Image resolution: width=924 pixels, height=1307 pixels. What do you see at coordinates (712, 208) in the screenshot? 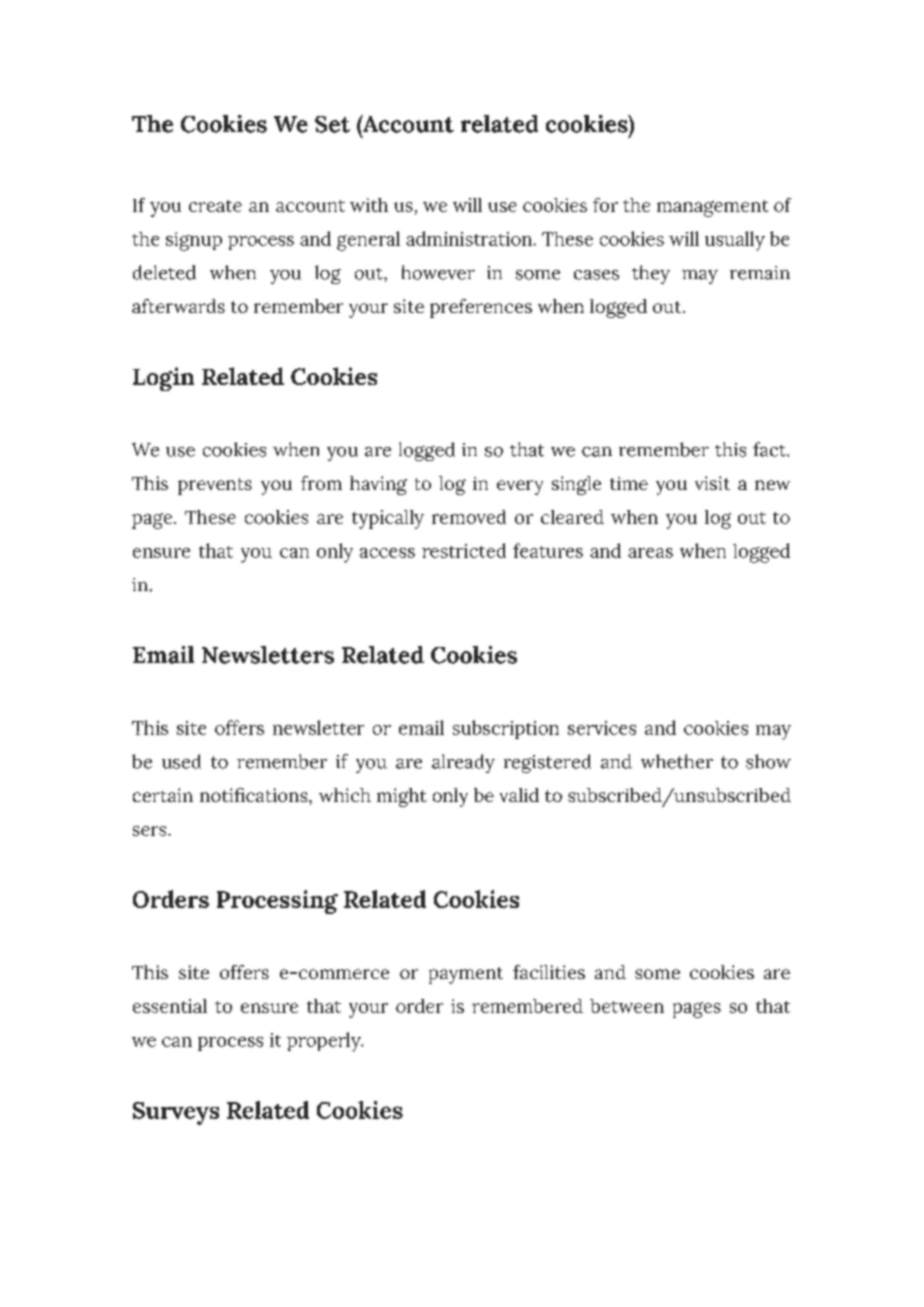
I see `management` at bounding box center [712, 208].
